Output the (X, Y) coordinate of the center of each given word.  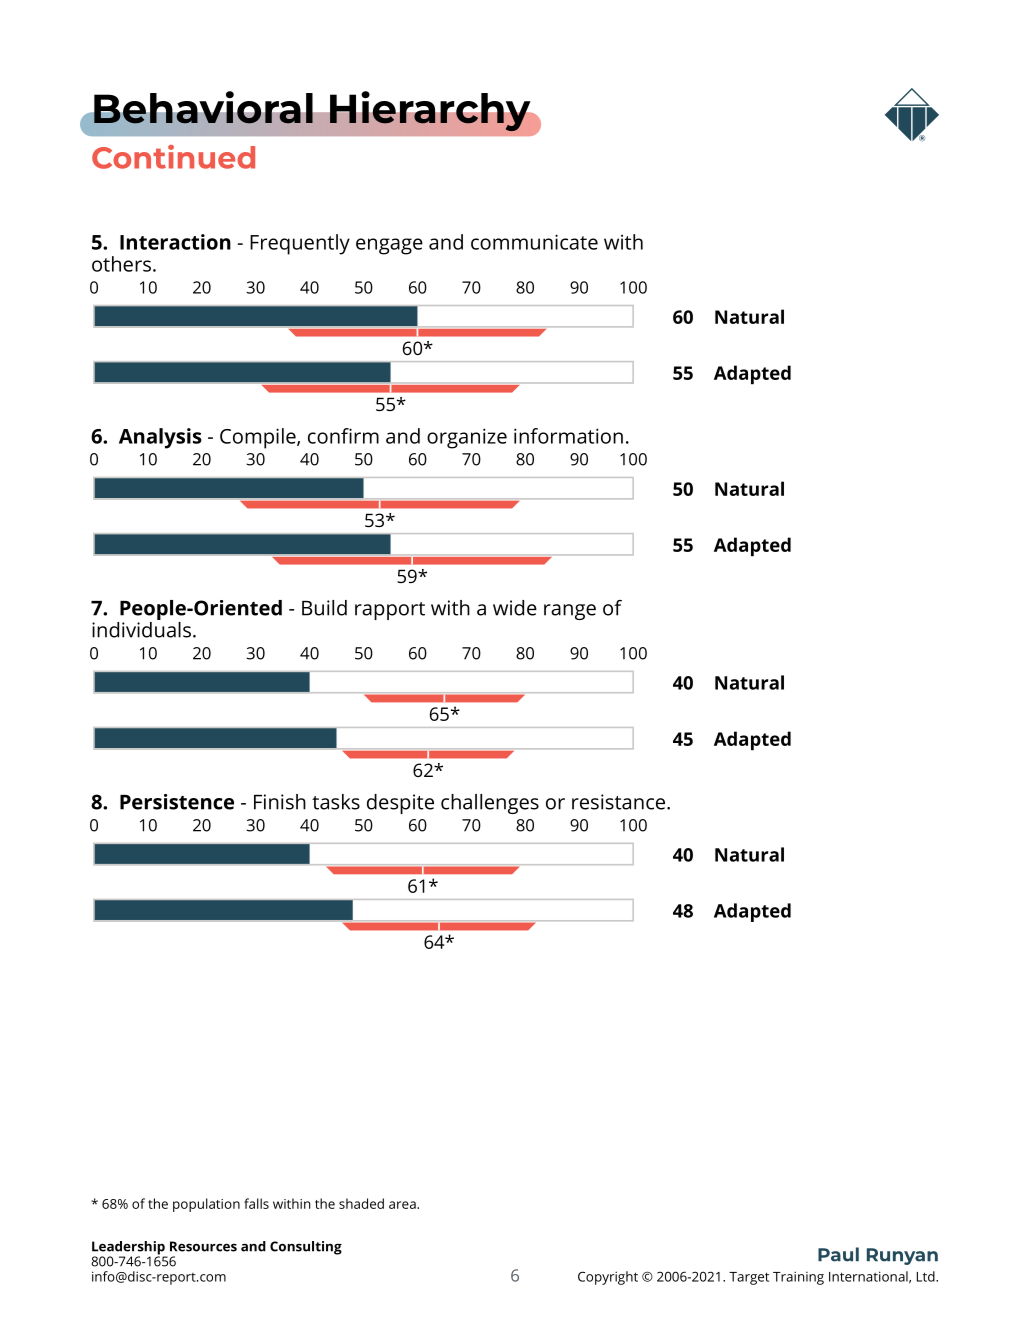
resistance (620, 802)
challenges (490, 804)
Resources (203, 1246)
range (570, 612)
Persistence (177, 802)
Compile (259, 438)
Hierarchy (430, 111)
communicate (534, 242)
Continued (173, 157)
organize (467, 438)
